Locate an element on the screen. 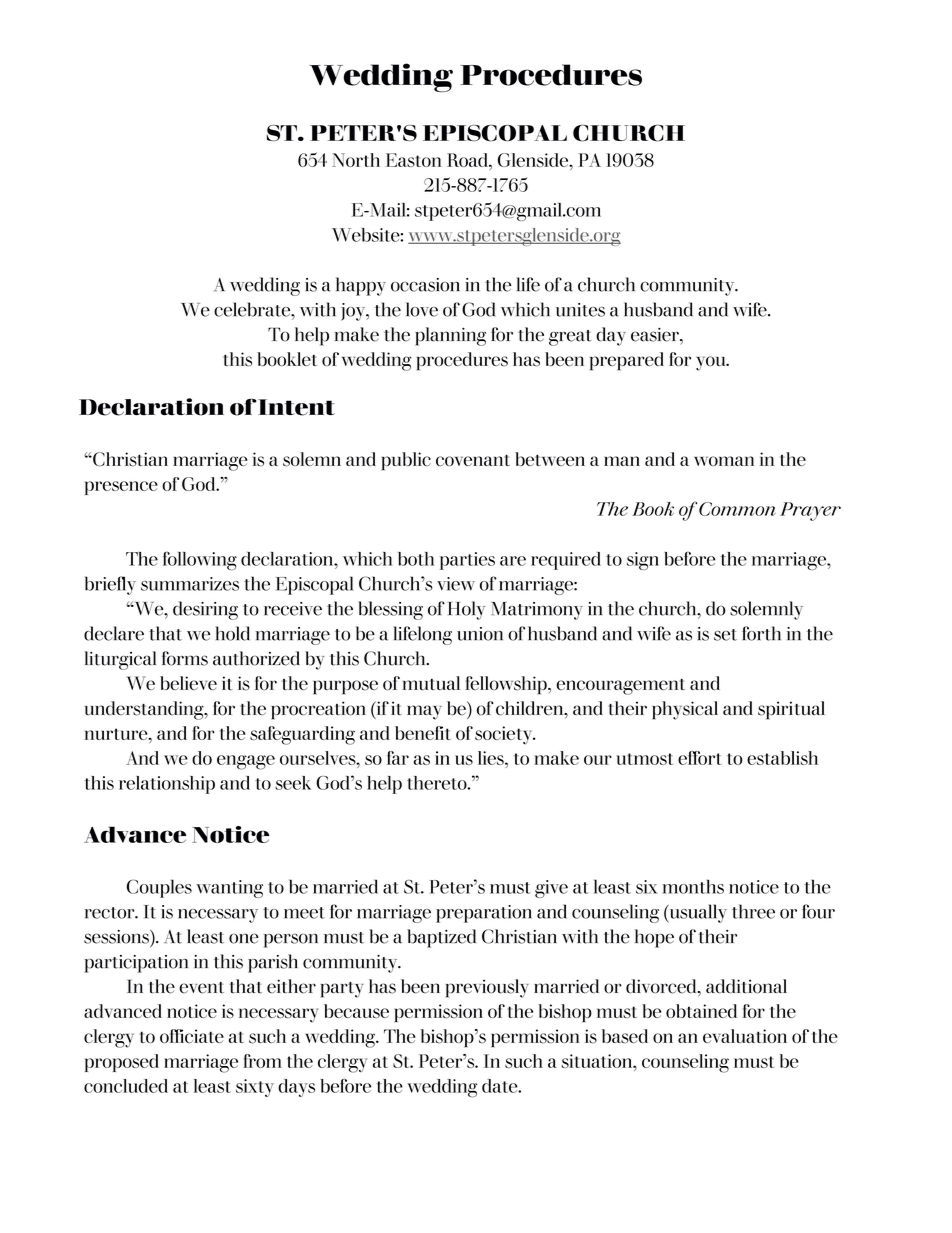  Road is located at coordinates (468, 160).
